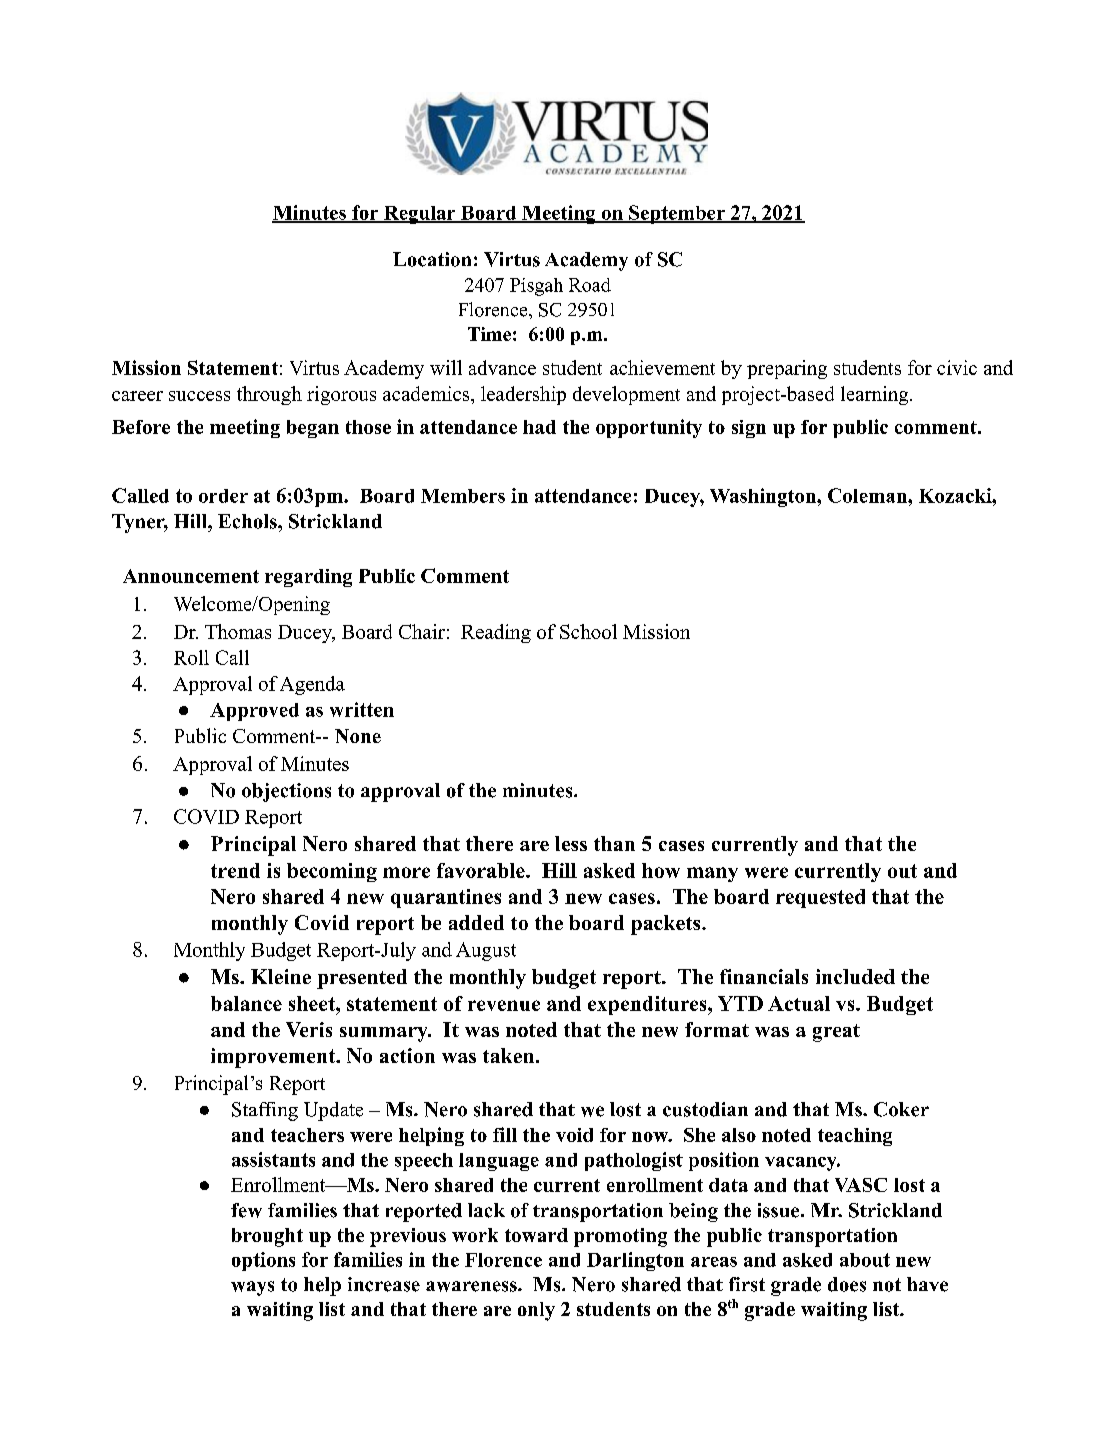 This screenshot has width=1119, height=1449. I want to click on Road, so click(590, 285).
